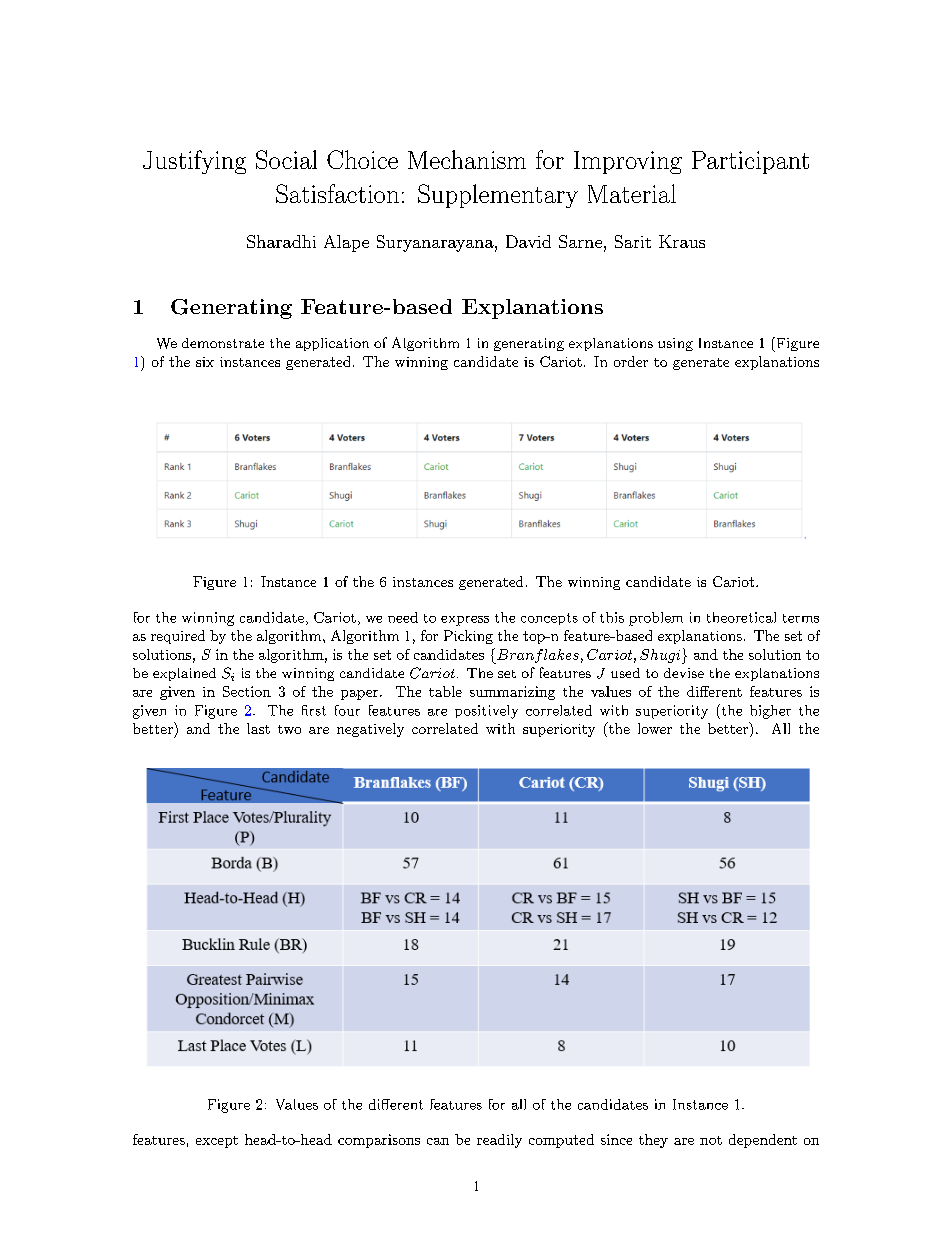  I want to click on Social, so click(286, 159).
